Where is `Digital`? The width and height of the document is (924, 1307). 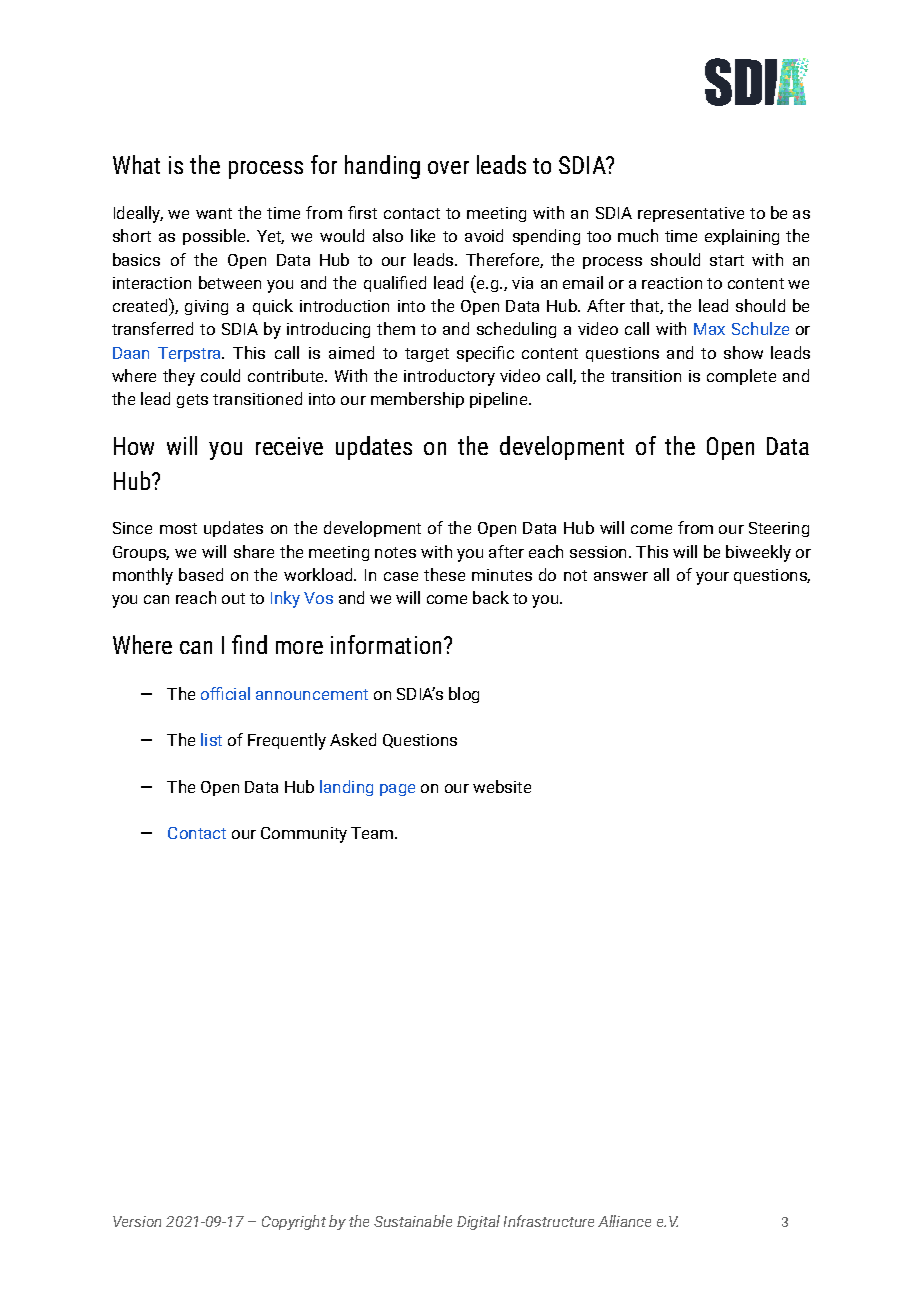 Digital is located at coordinates (478, 1222).
